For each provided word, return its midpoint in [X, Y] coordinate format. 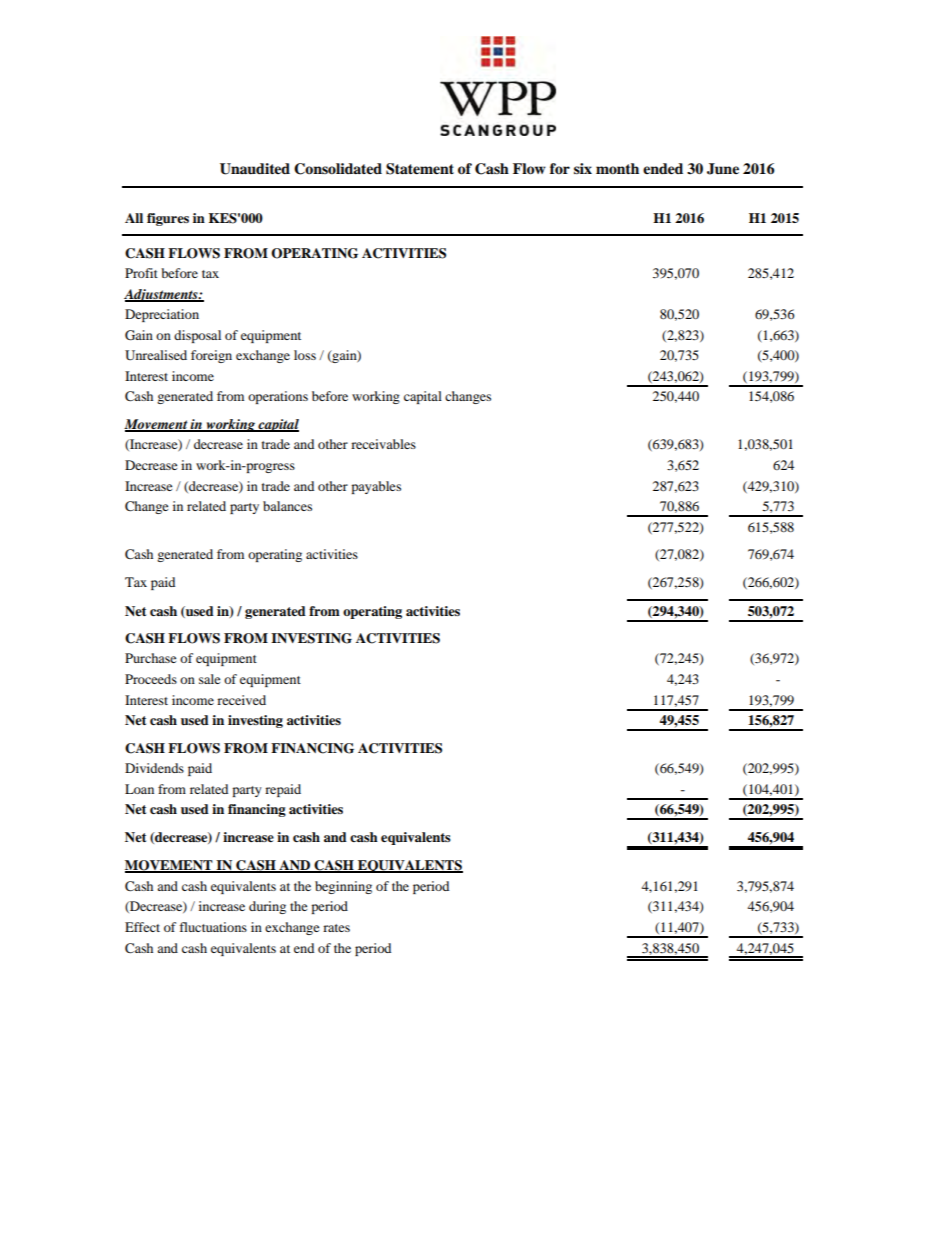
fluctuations [213, 927]
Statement [420, 169]
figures [168, 219]
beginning [343, 887]
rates [336, 928]
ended [663, 169]
